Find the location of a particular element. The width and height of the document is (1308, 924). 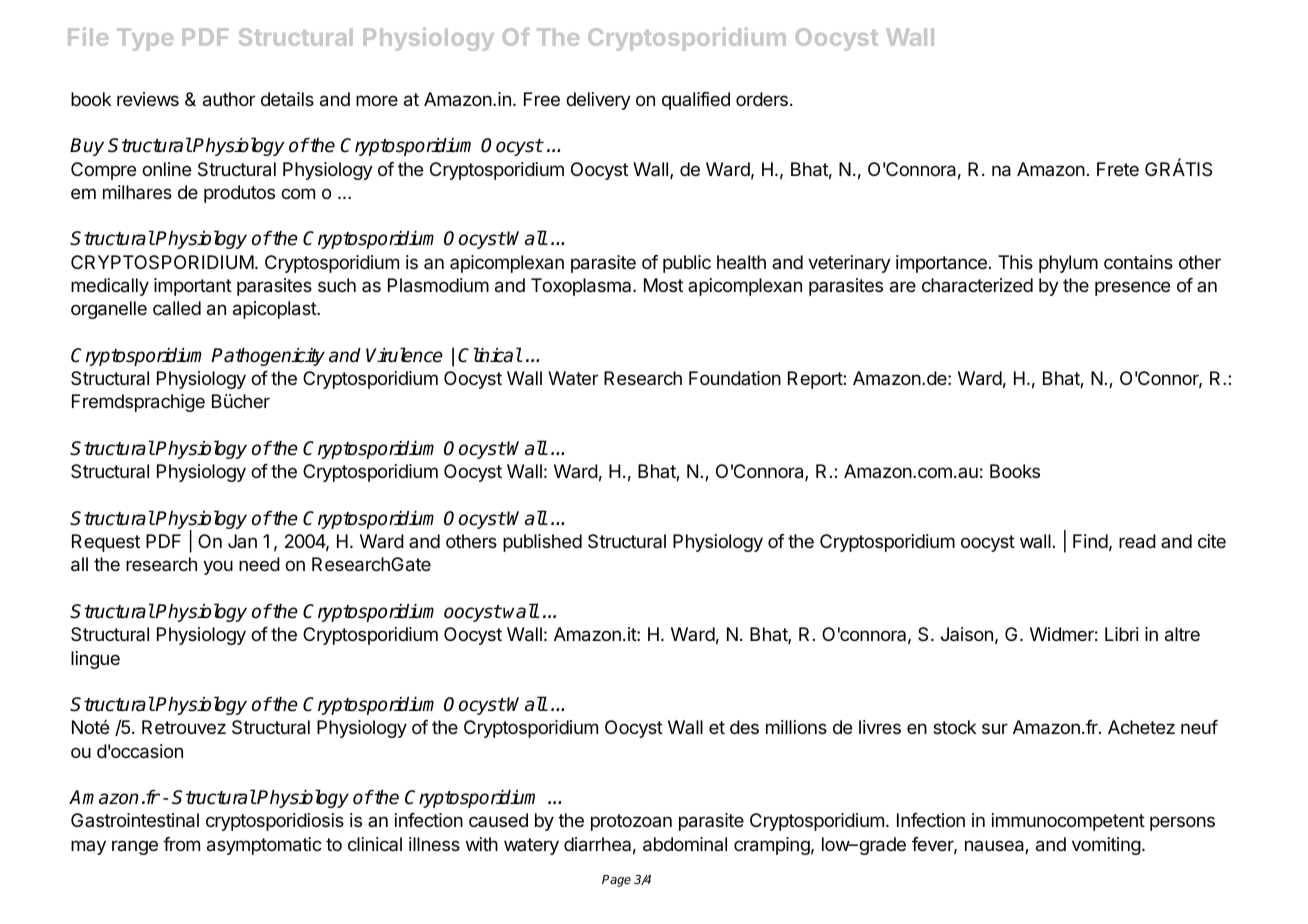

Type is located at coordinates (145, 39).
